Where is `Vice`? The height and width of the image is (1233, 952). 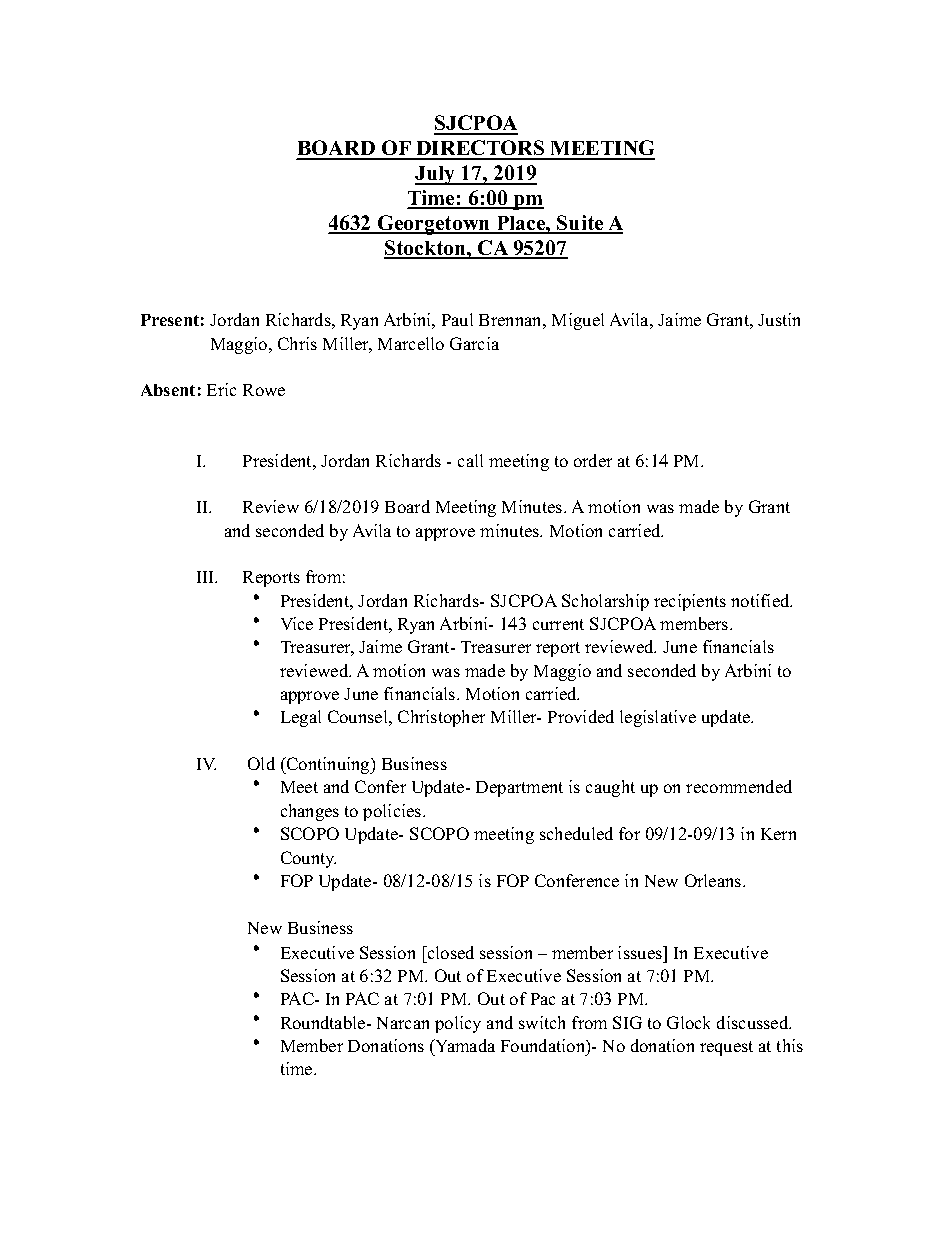 Vice is located at coordinates (297, 623).
